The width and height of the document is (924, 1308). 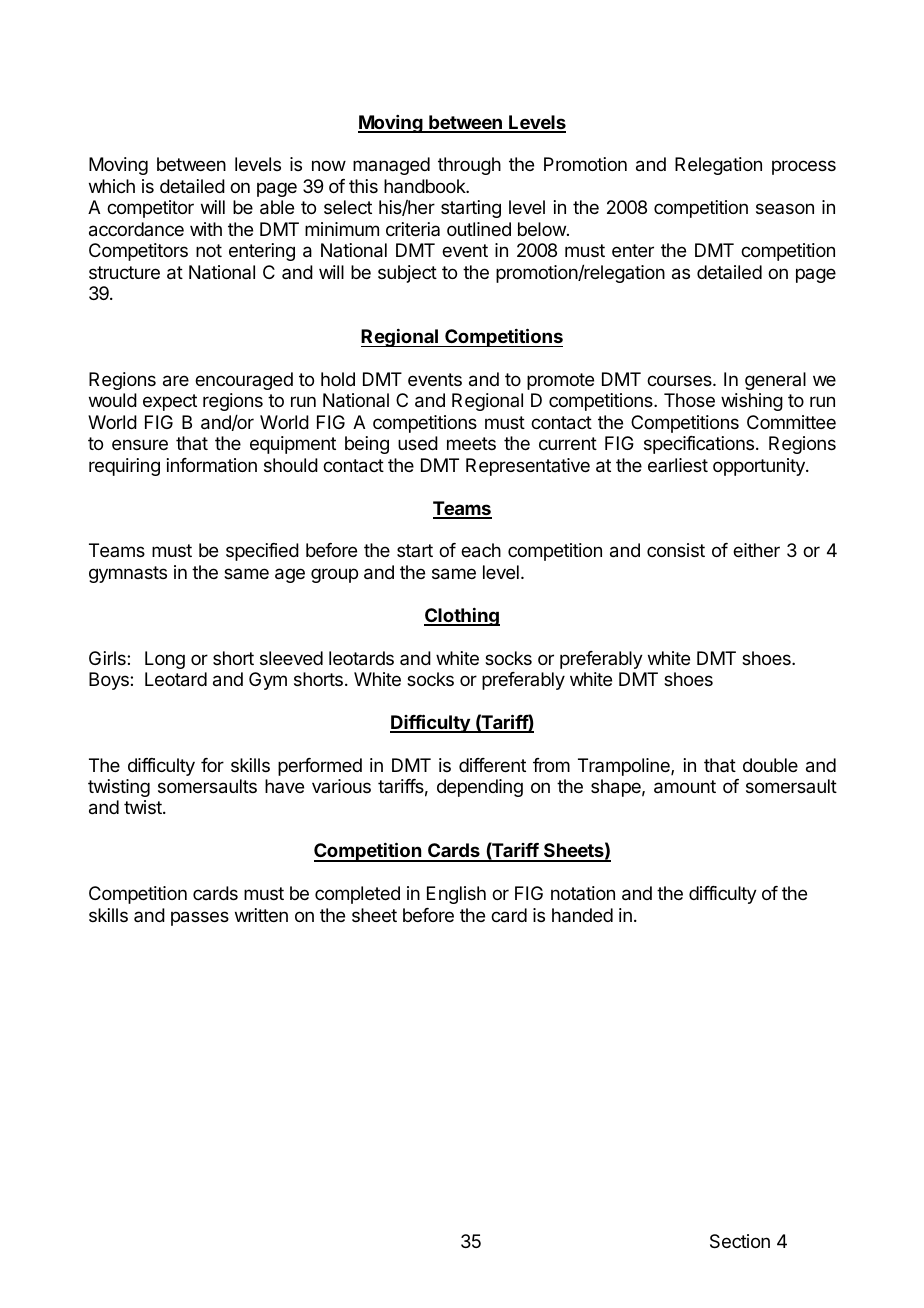 I want to click on different, so click(x=492, y=765).
